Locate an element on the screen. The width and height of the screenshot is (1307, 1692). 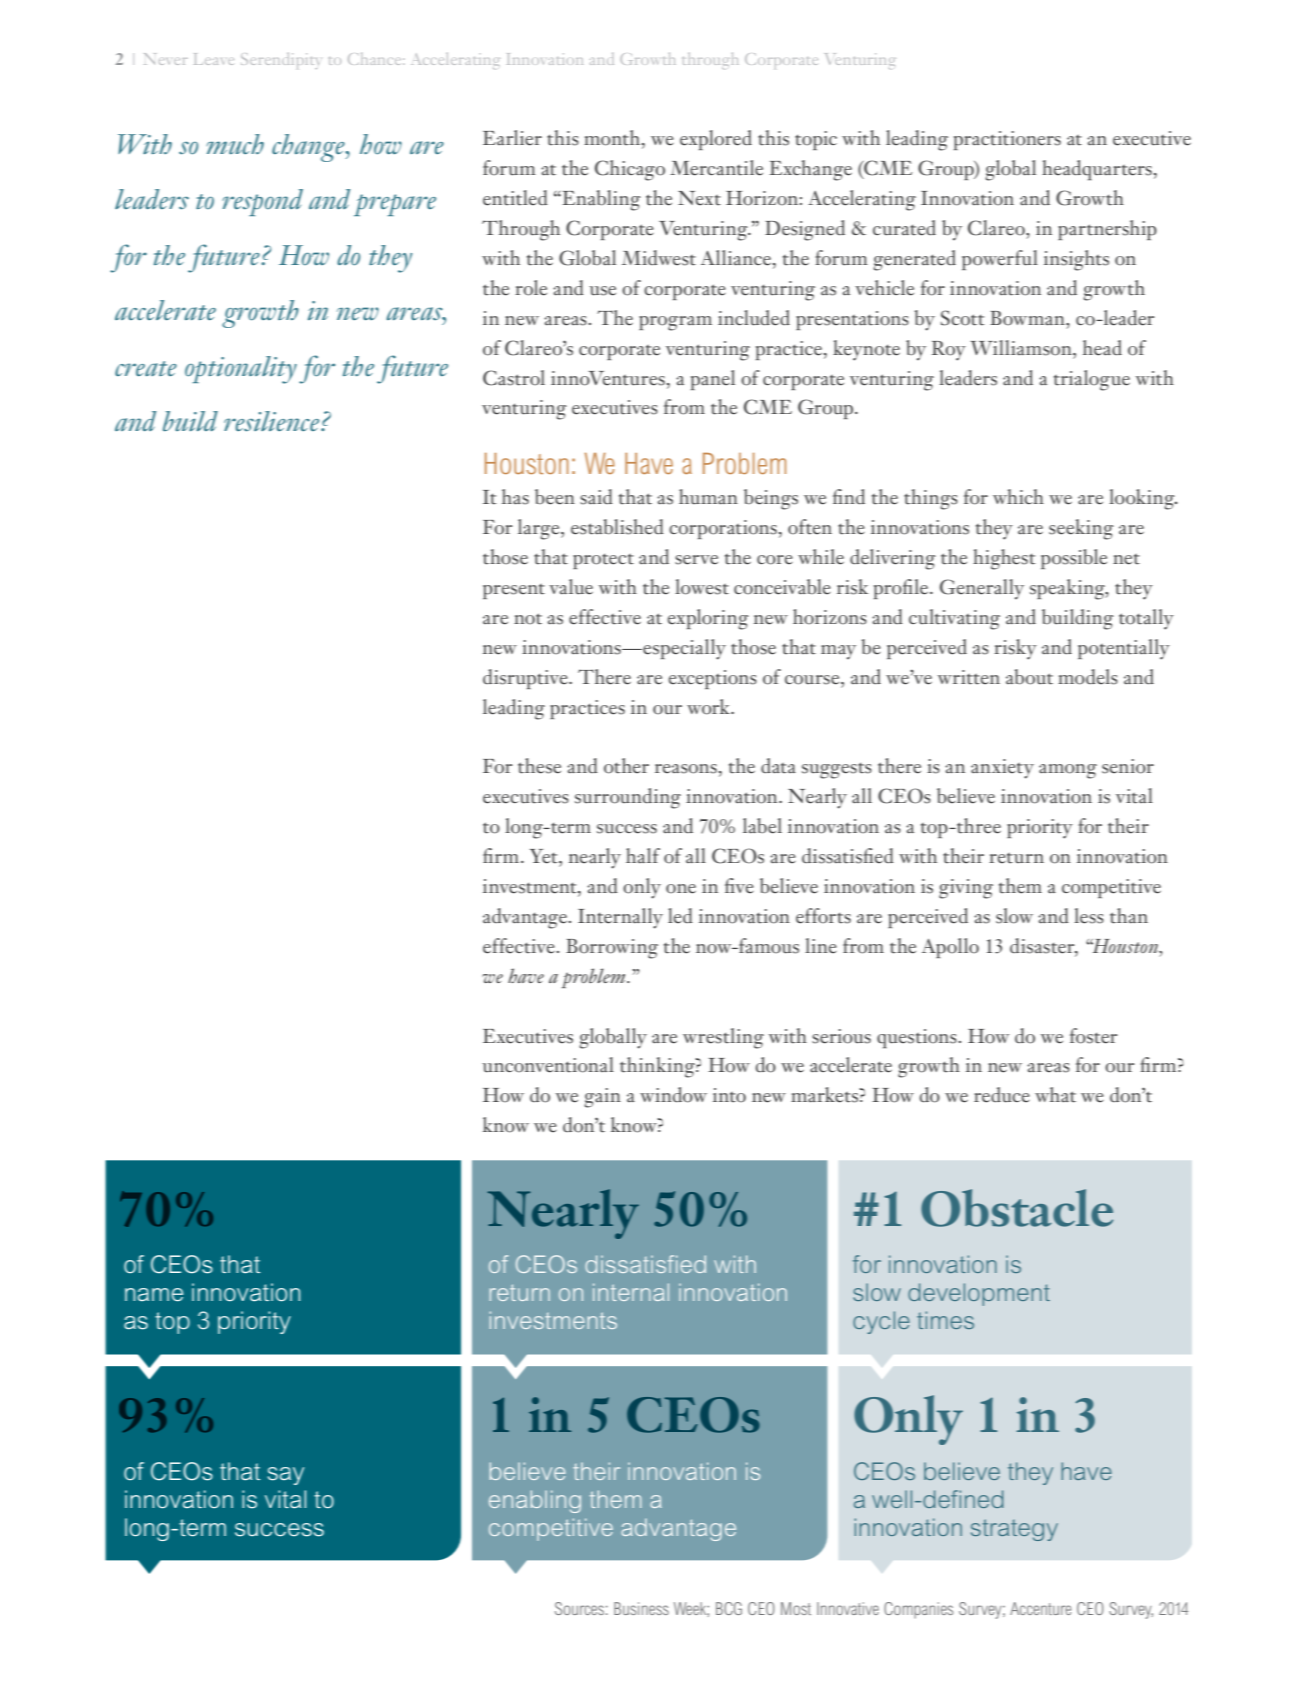
much is located at coordinates (235, 144).
